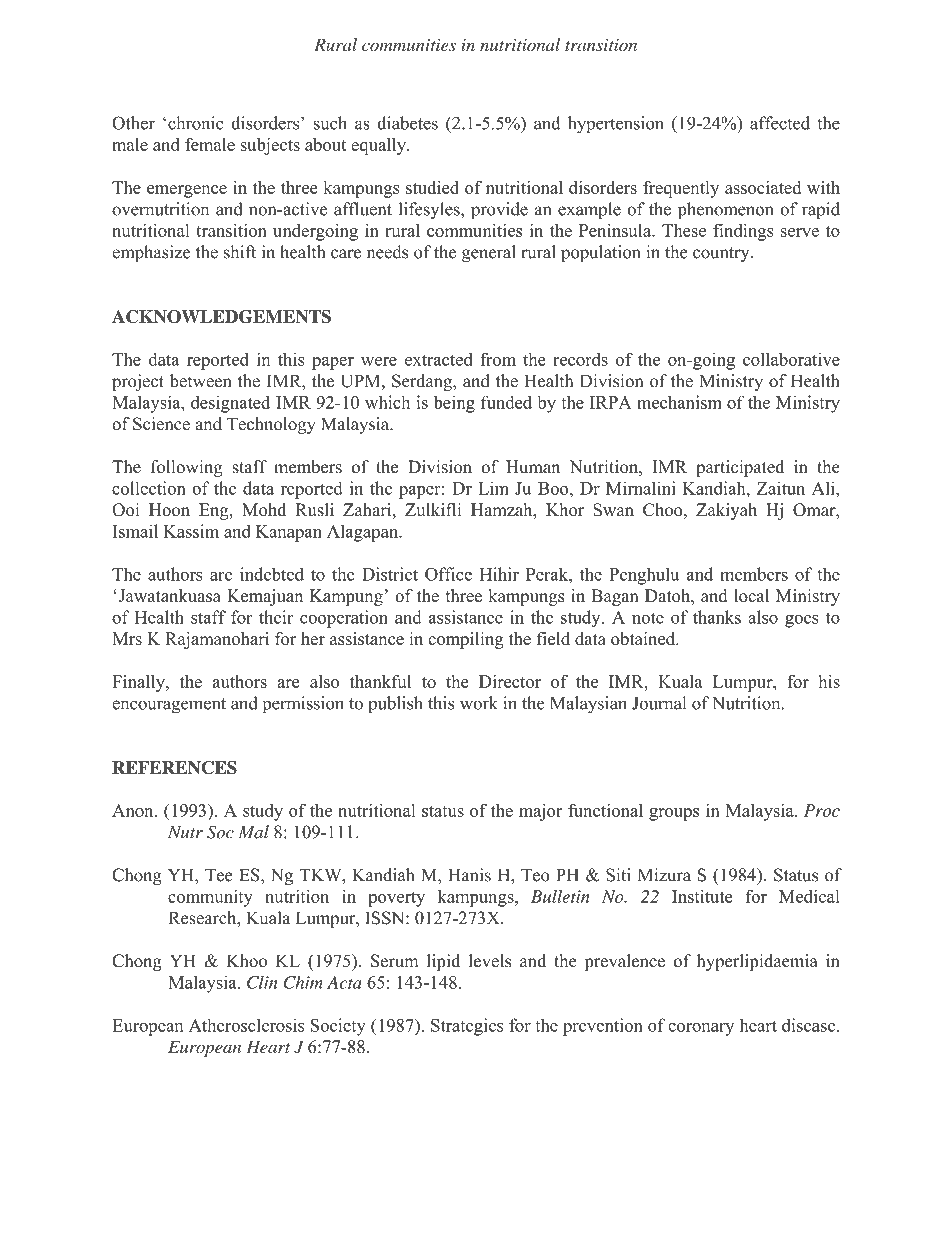  I want to click on indebted, so click(272, 574).
